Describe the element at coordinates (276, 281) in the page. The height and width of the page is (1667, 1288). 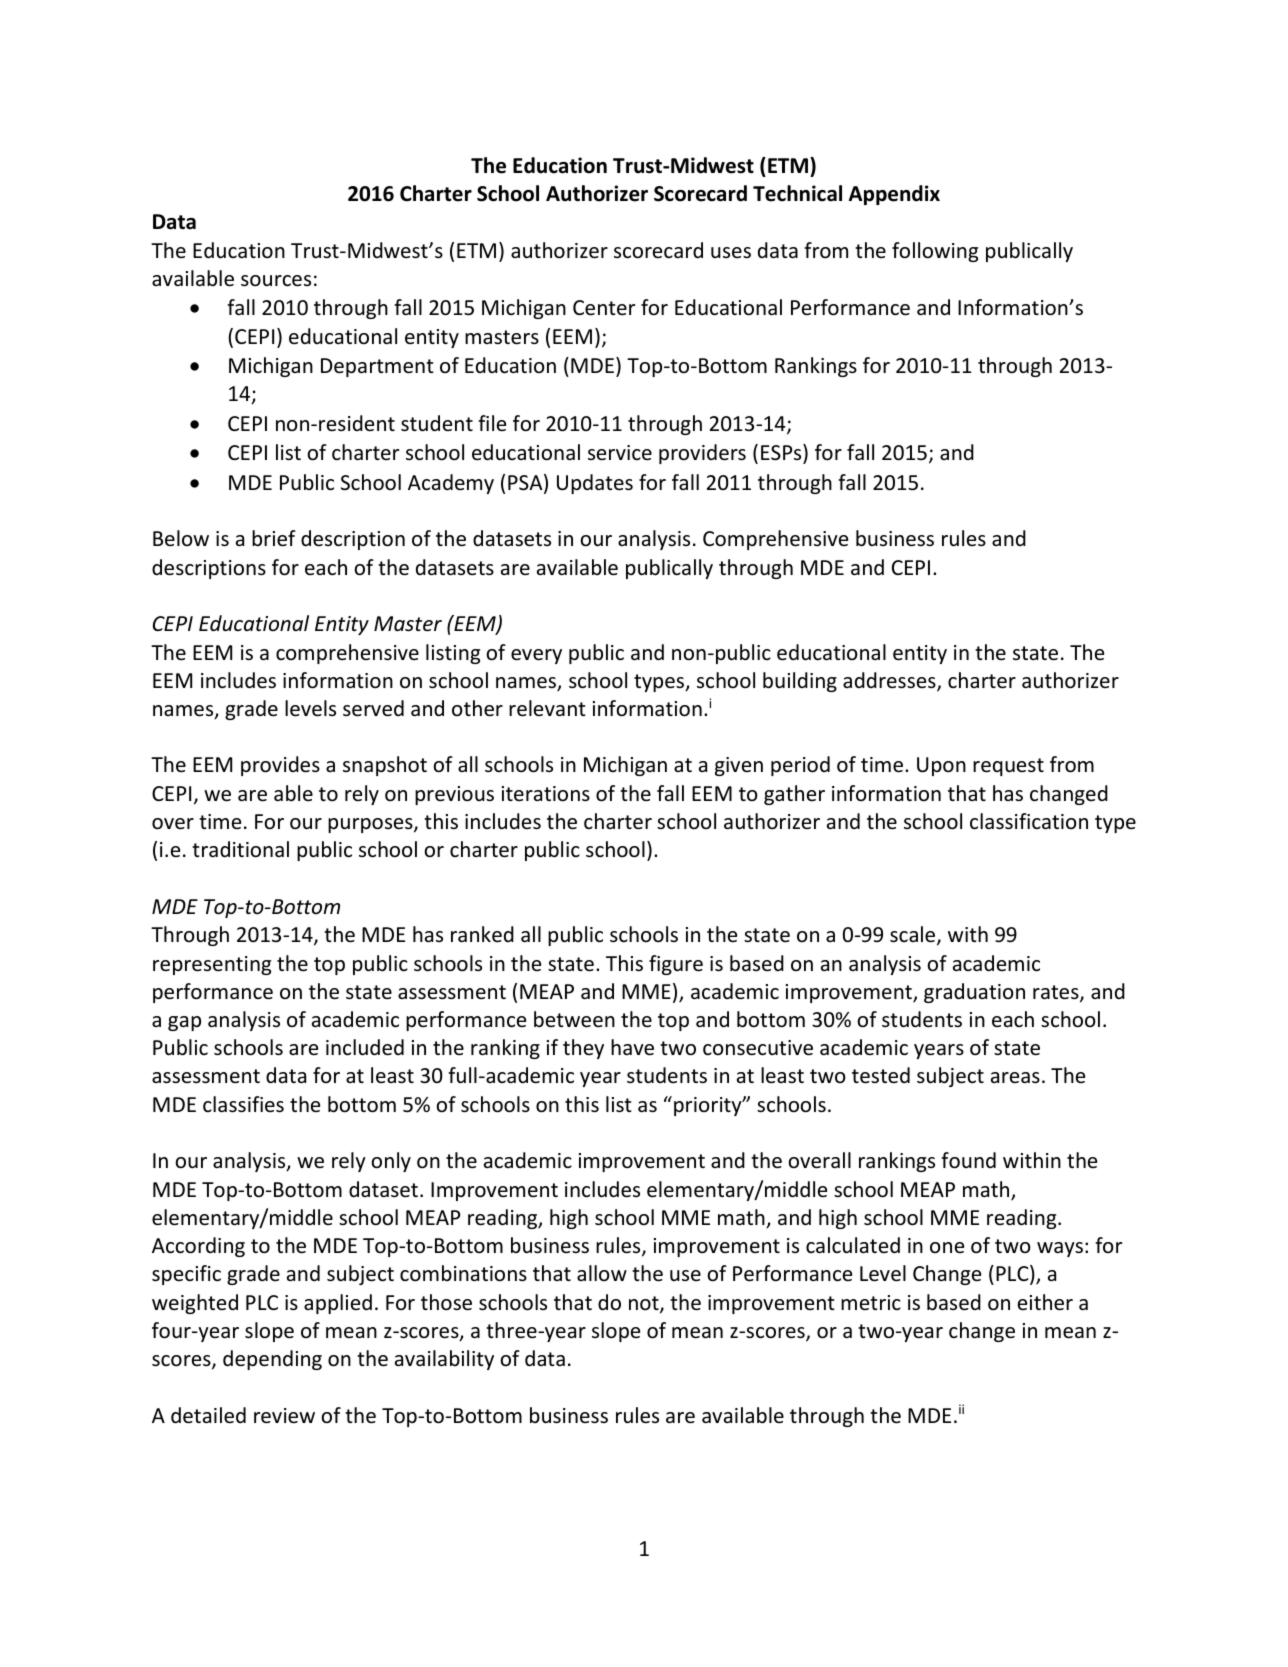
I see `sources` at that location.
